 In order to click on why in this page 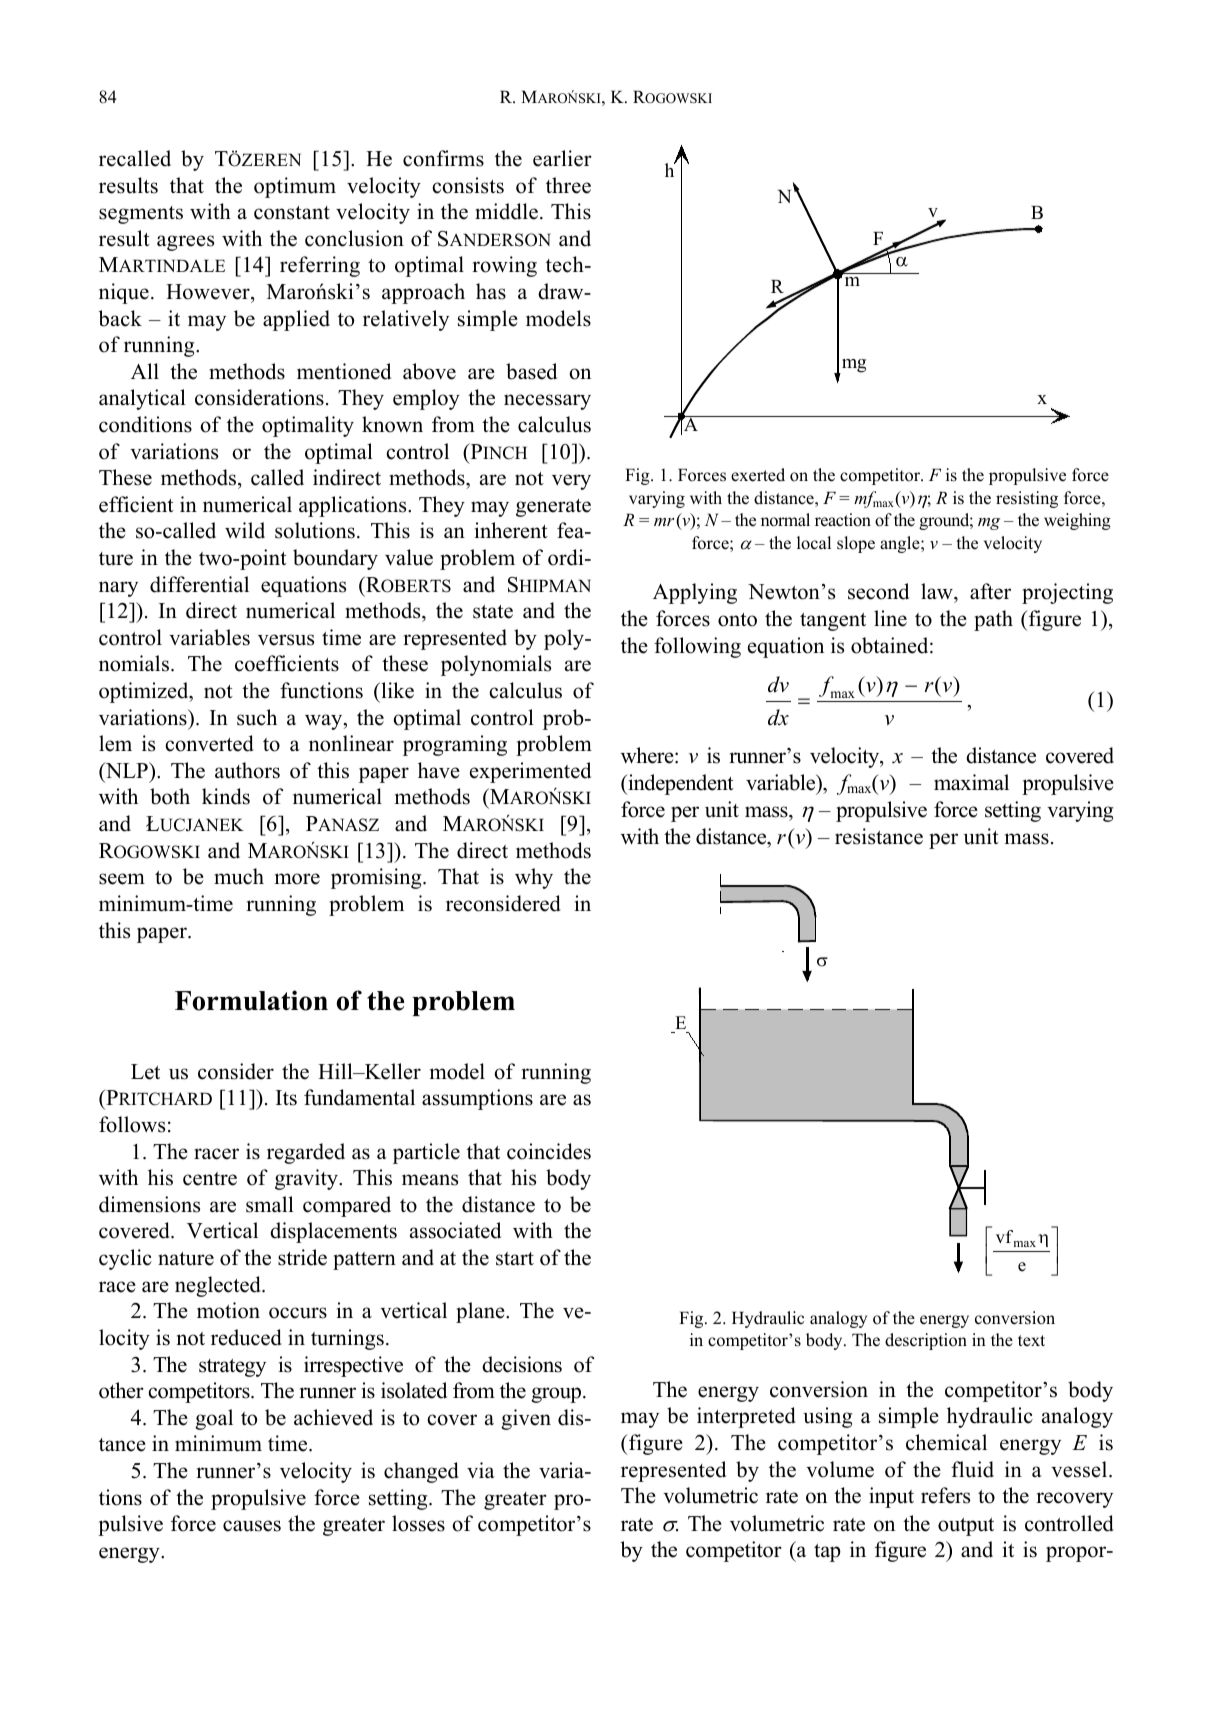, I will do `click(534, 878)`.
